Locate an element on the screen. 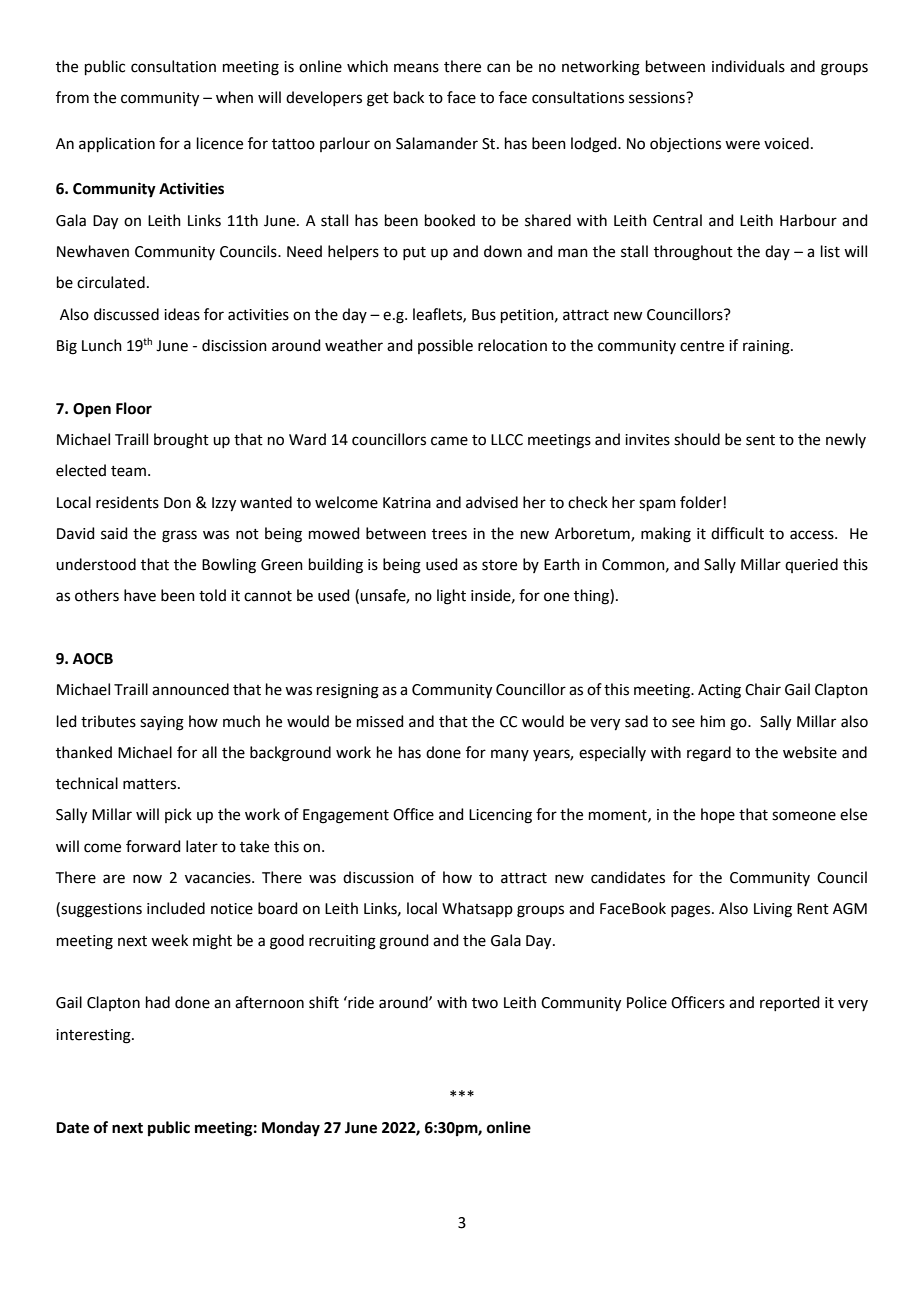 Image resolution: width=924 pixels, height=1308 pixels. means is located at coordinates (416, 68).
